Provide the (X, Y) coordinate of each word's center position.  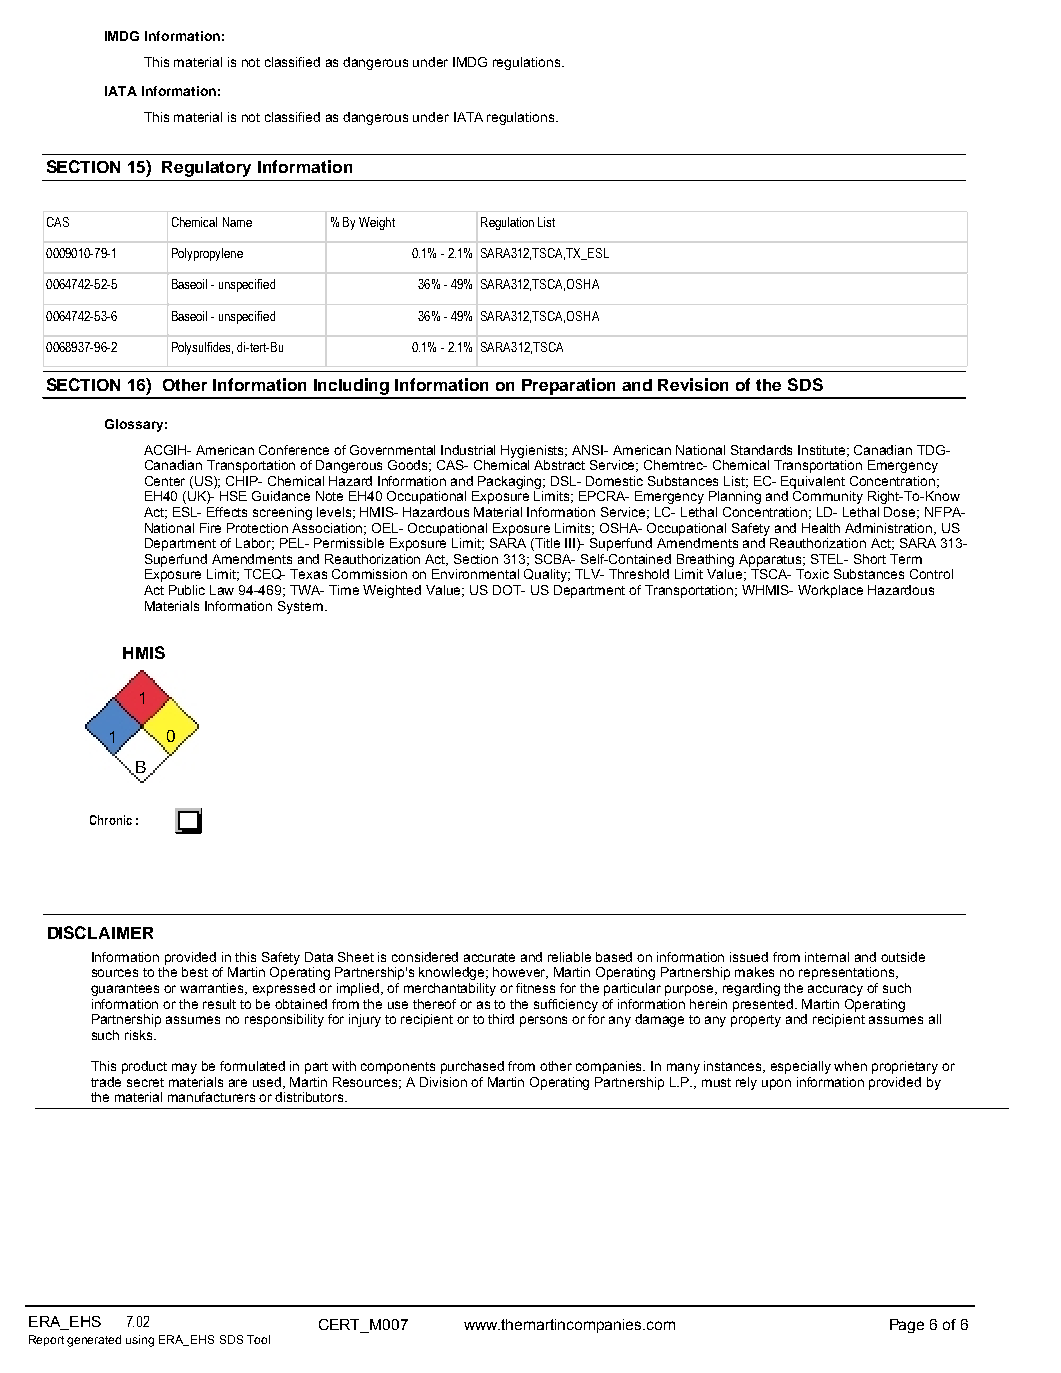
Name (237, 222)
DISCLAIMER (100, 932)
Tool (258, 1339)
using (140, 1341)
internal (827, 957)
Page (907, 1326)
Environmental (475, 574)
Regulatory (206, 169)
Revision (693, 384)
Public (187, 590)
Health (821, 528)
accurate (489, 957)
